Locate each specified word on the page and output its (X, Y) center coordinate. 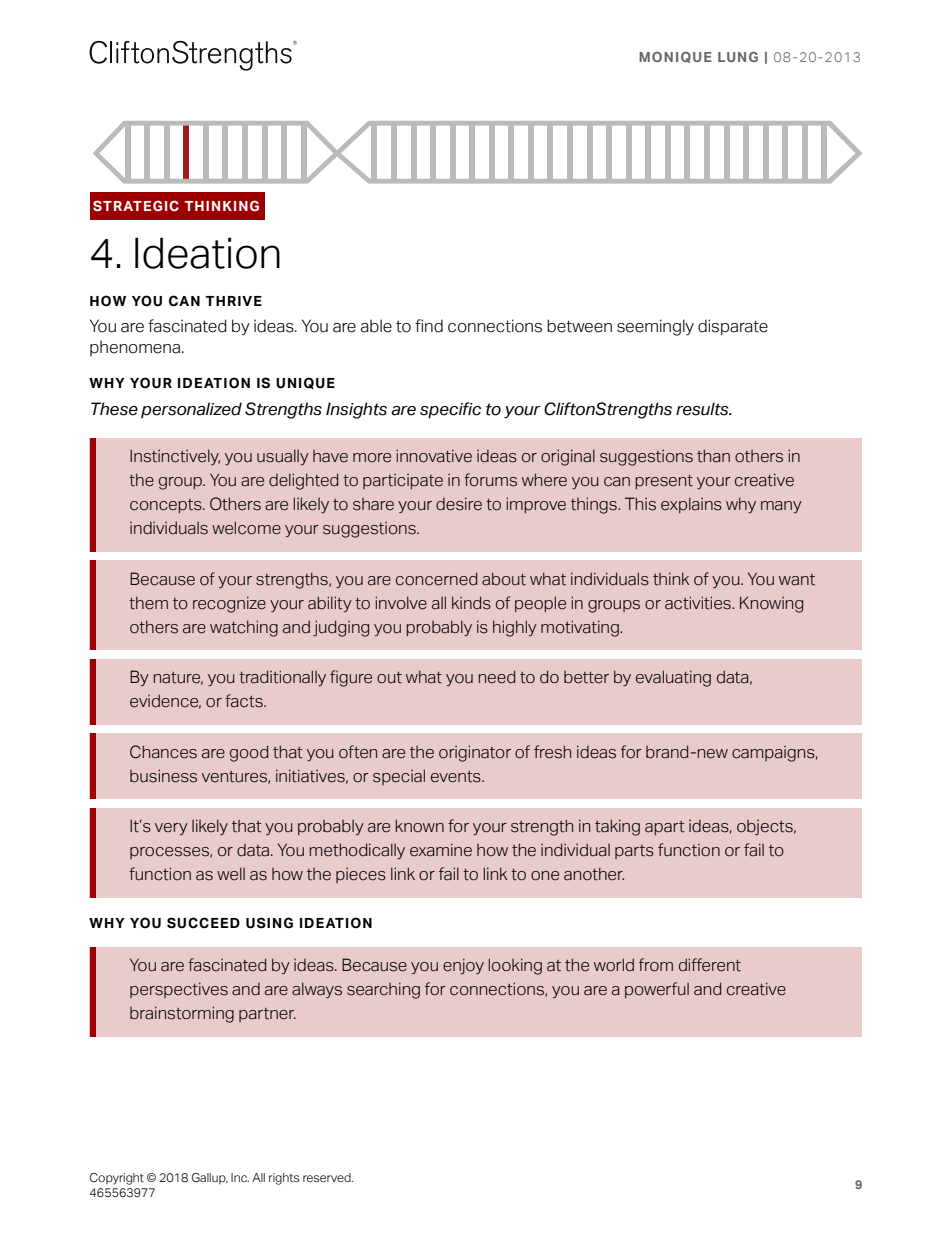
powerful (657, 990)
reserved (328, 1177)
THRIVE (234, 301)
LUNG (738, 57)
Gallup (210, 1178)
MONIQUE (675, 57)
